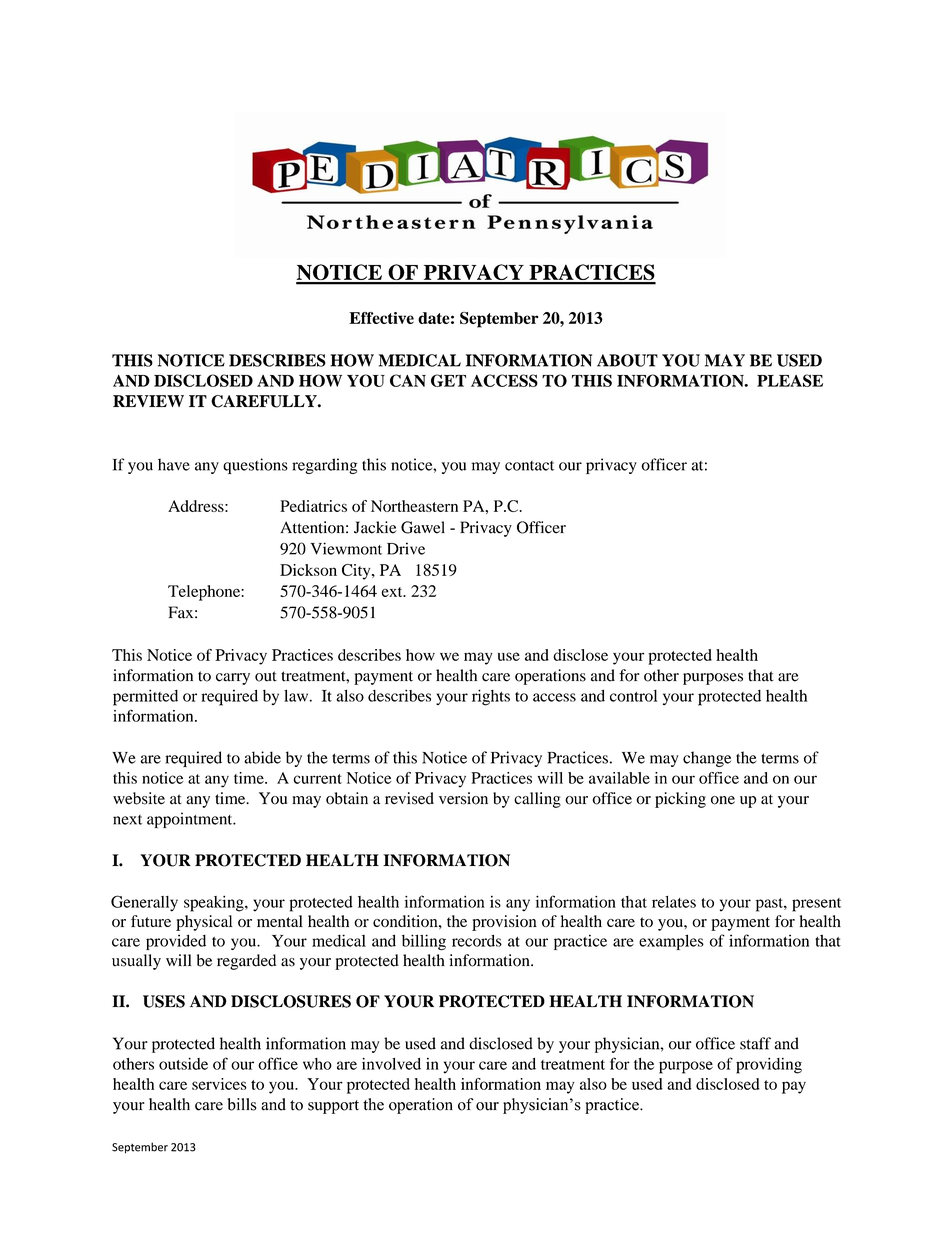 The height and width of the document is (1233, 952). What do you see at coordinates (391, 1064) in the document?
I see `involved` at bounding box center [391, 1064].
